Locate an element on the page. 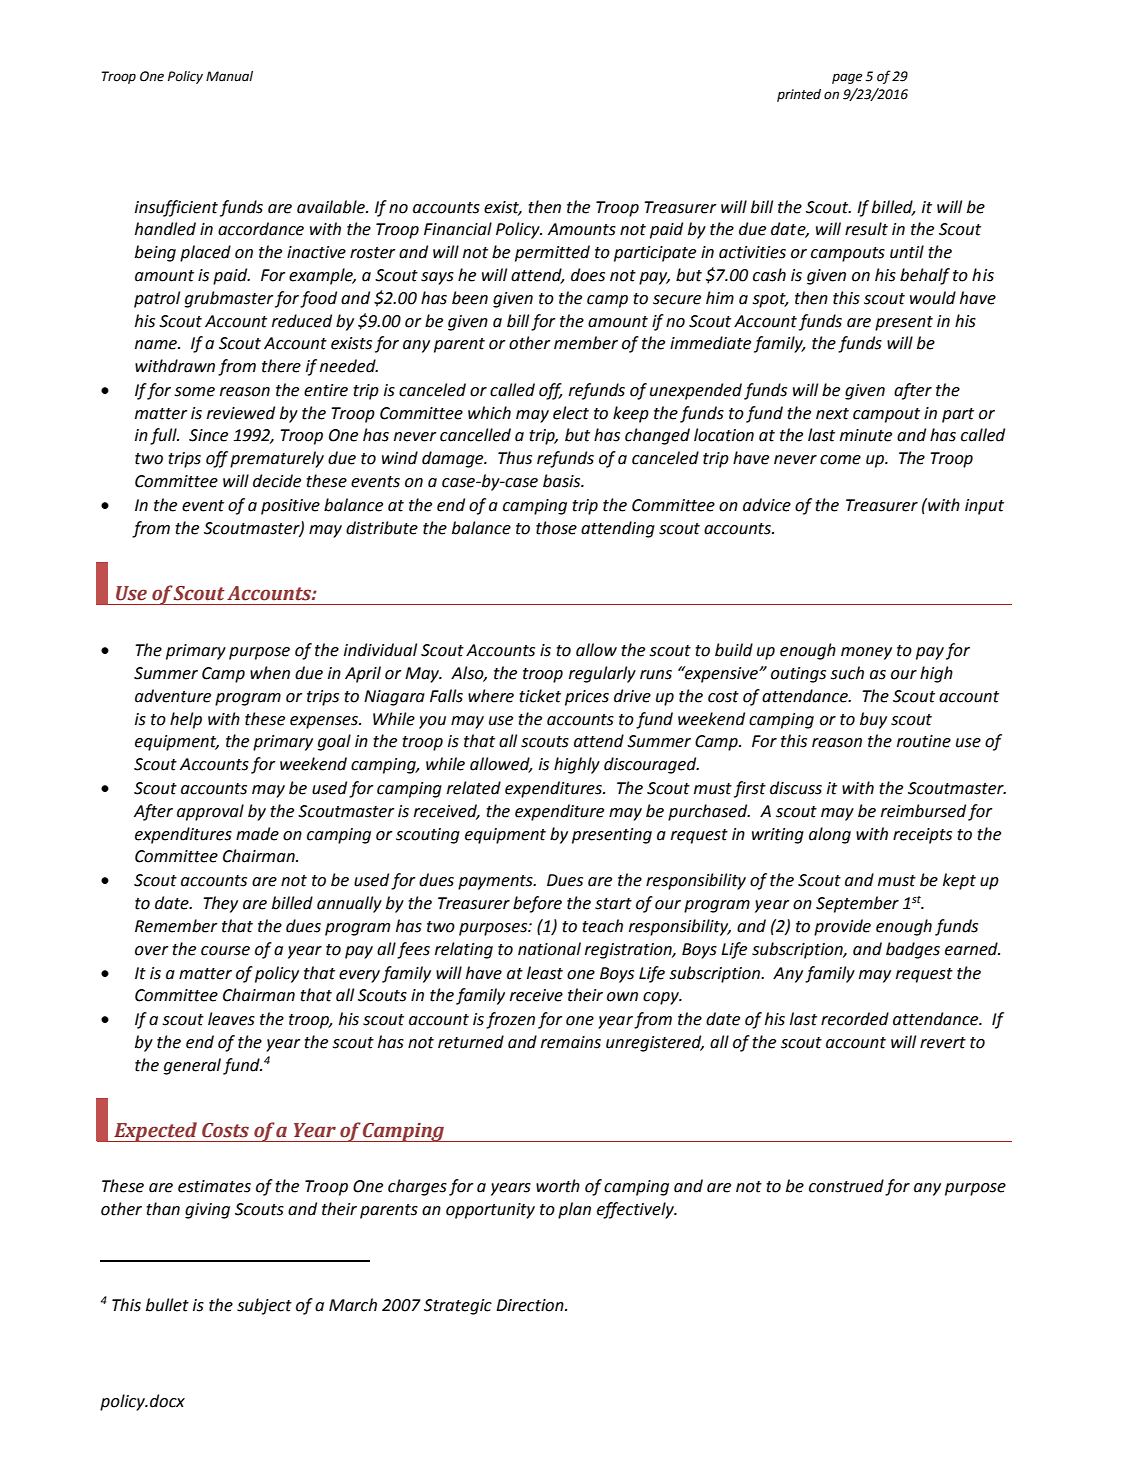 The height and width of the document is (1479, 1143). They is located at coordinates (220, 904).
